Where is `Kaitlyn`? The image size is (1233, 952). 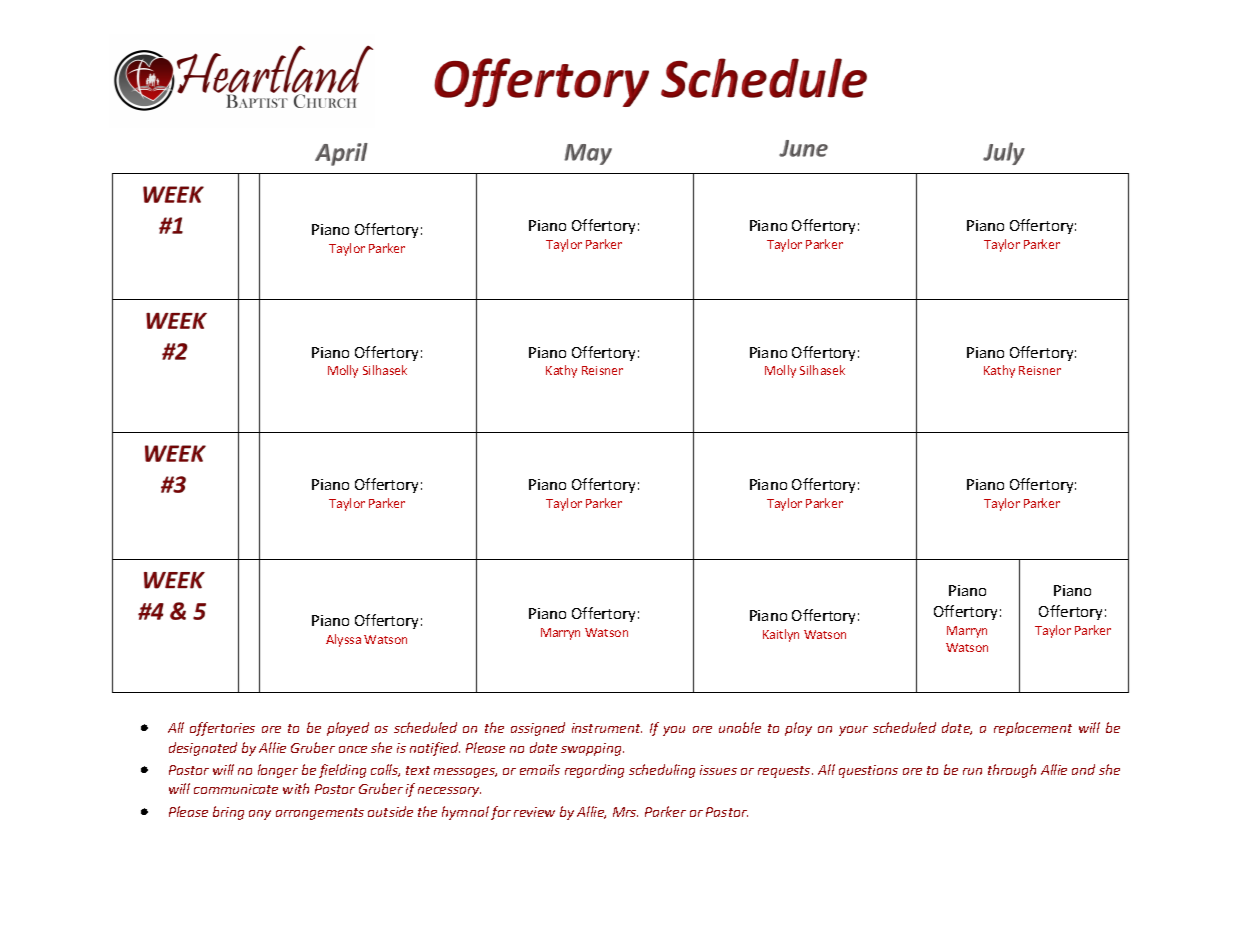
Kaitlyn is located at coordinates (781, 635).
